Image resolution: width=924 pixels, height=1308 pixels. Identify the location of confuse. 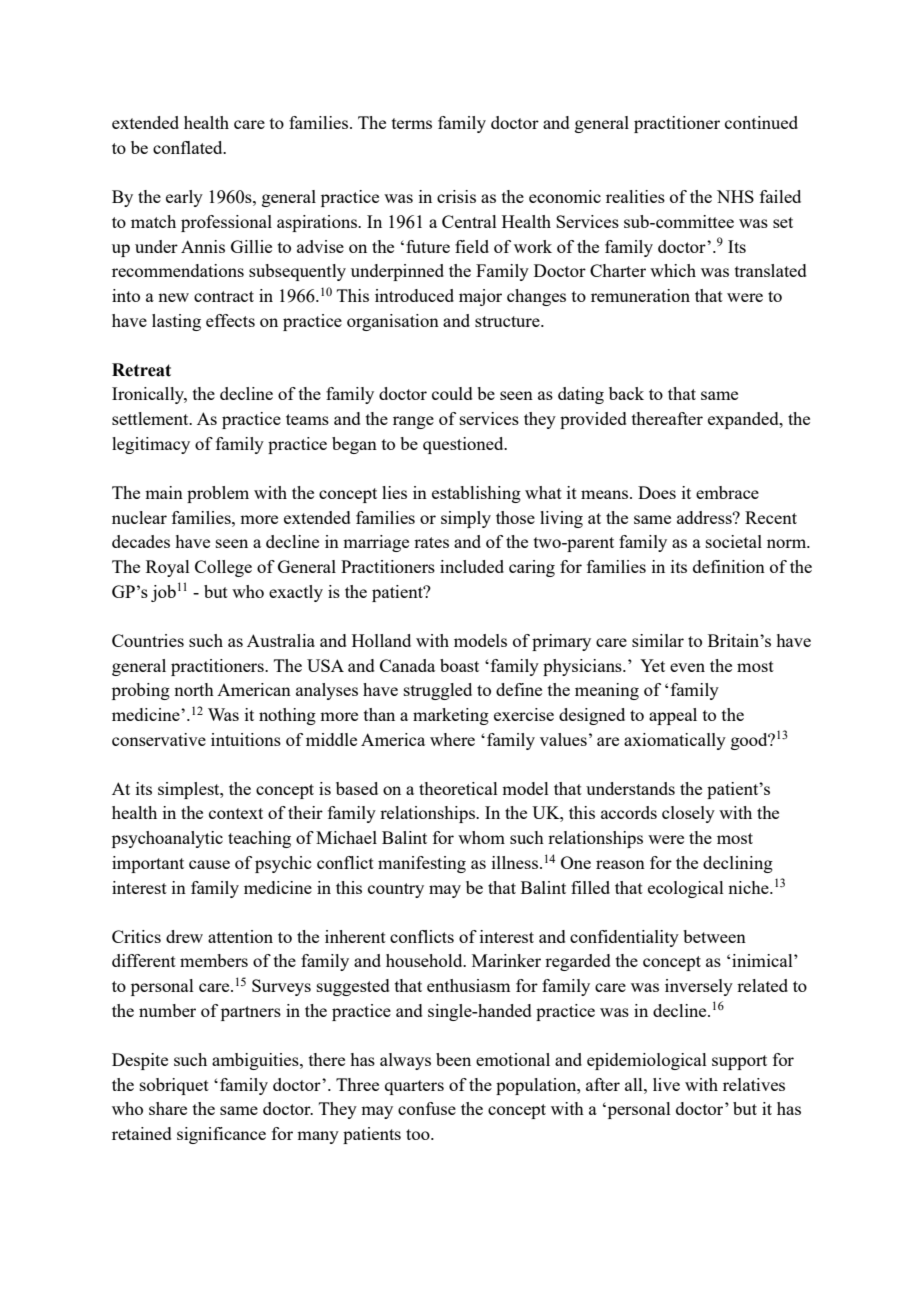
(427, 1108).
